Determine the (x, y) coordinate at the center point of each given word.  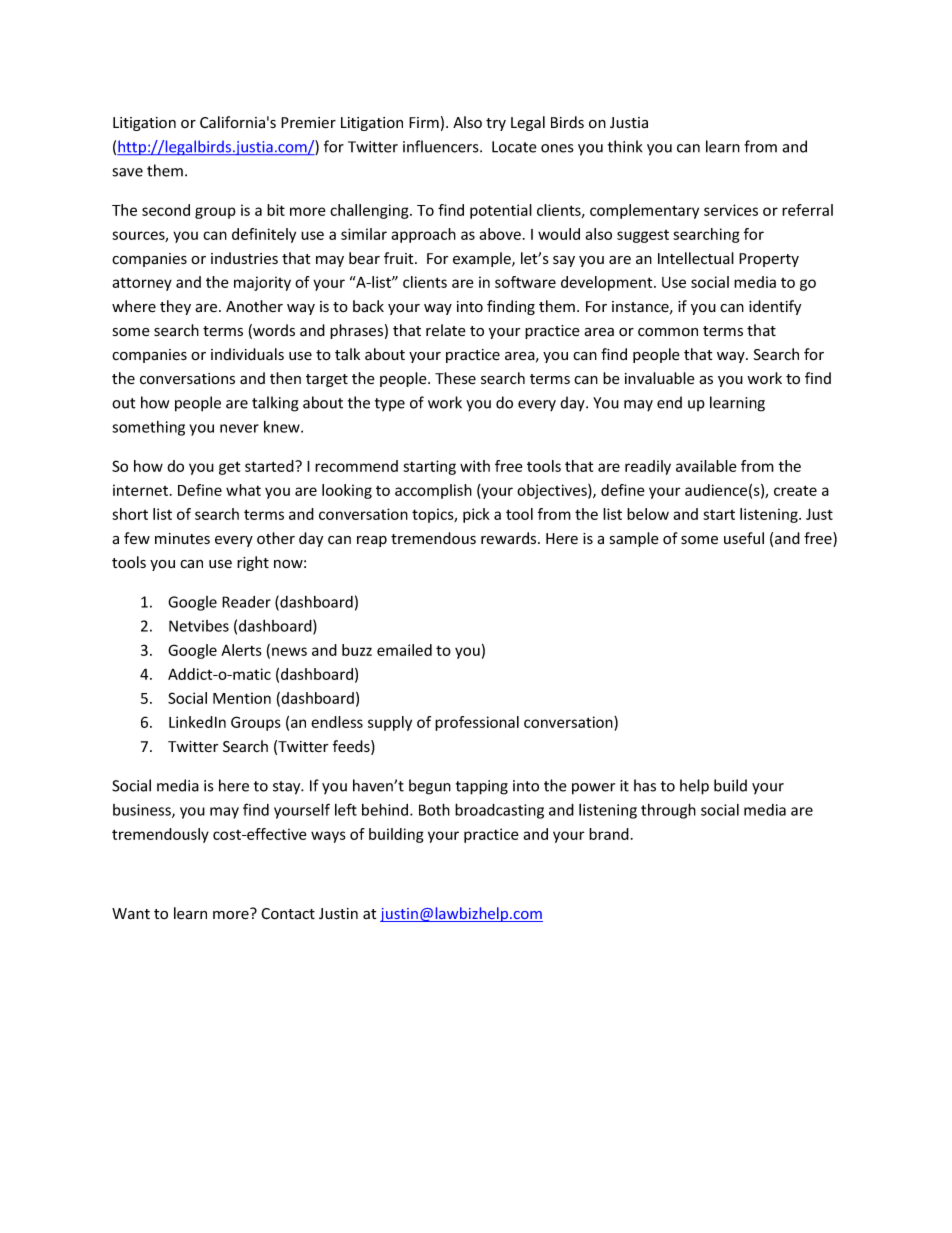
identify (775, 307)
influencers (442, 146)
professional (477, 723)
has (645, 785)
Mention (242, 698)
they (175, 307)
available (706, 466)
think (625, 146)
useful (744, 538)
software (525, 282)
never (239, 428)
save (128, 172)
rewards (510, 538)
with (475, 466)
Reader (246, 602)
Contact (288, 914)
